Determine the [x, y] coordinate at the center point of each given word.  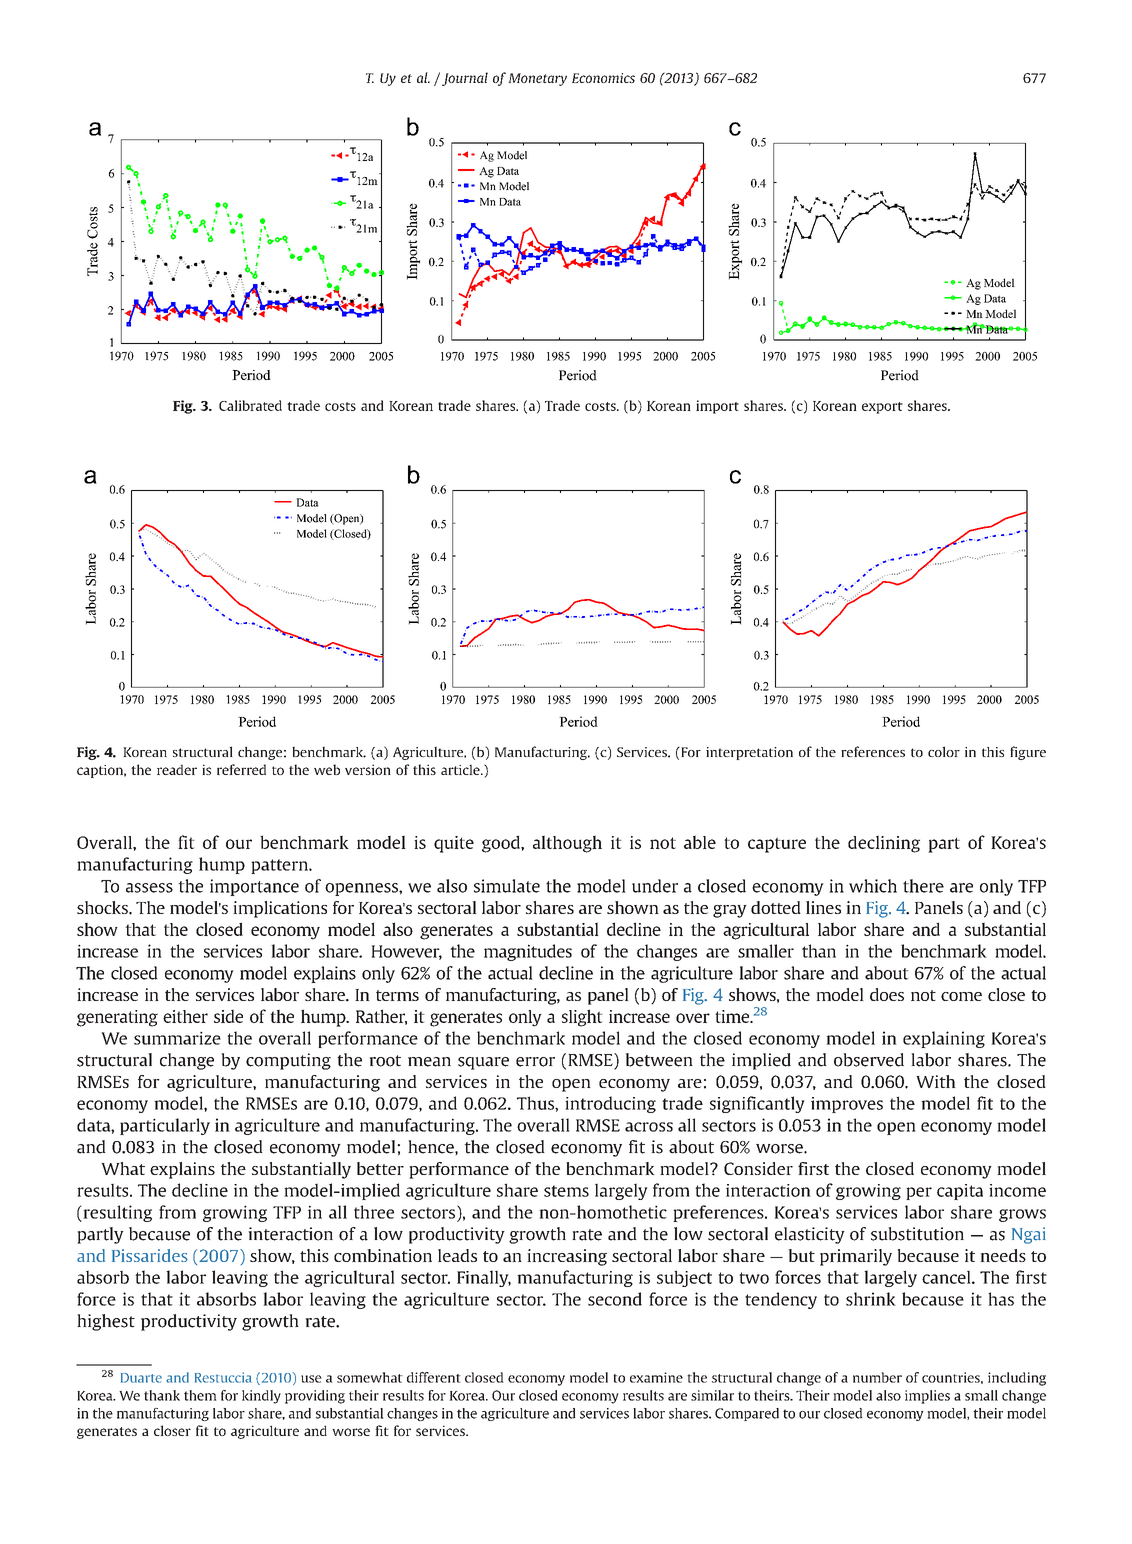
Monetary [537, 79]
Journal [465, 79]
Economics [603, 78]
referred [241, 769]
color [944, 751]
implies [927, 1397]
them [200, 1395]
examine [656, 1377]
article [461, 769]
